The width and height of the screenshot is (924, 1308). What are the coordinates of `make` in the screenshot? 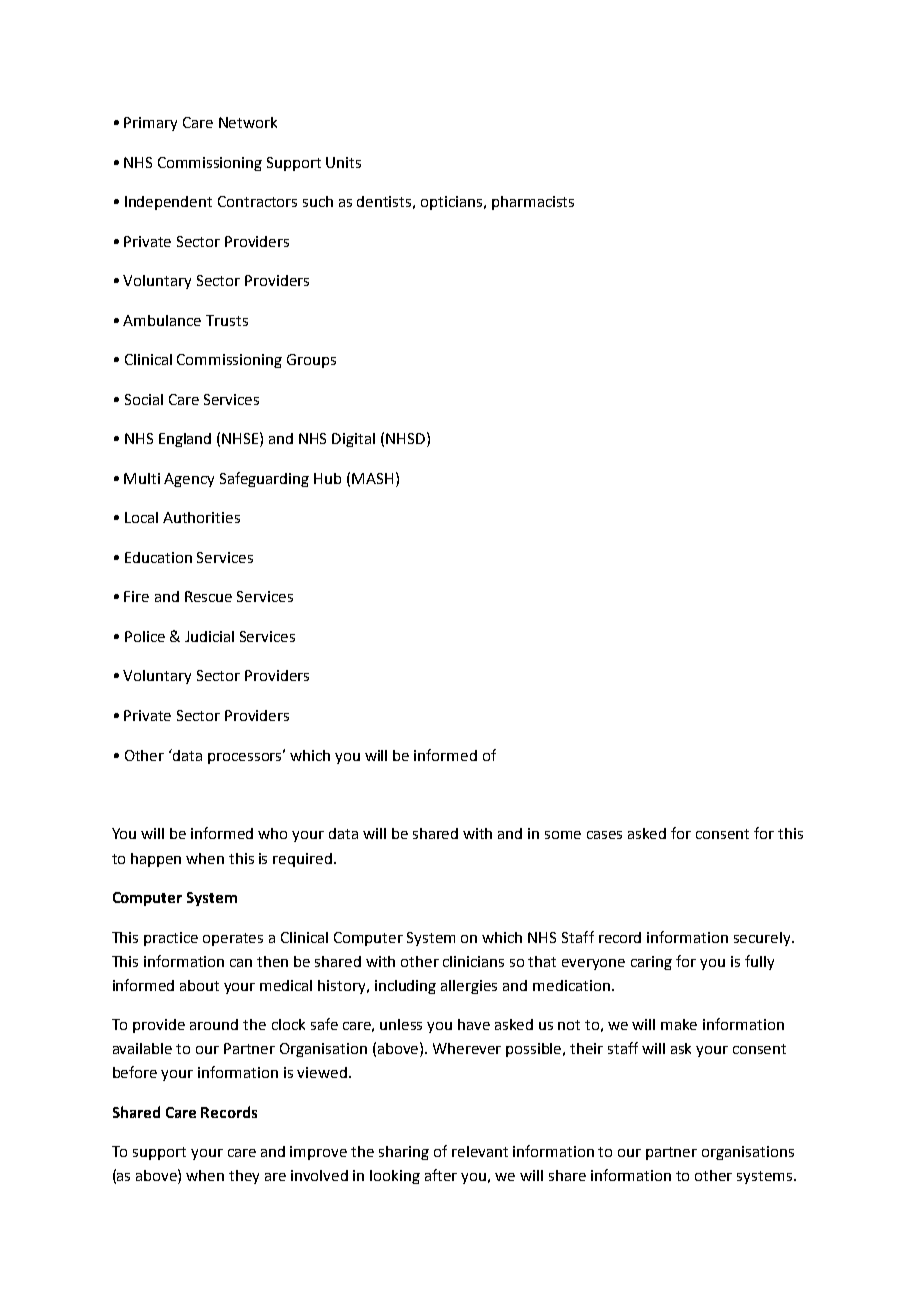 It's located at (679, 1024).
